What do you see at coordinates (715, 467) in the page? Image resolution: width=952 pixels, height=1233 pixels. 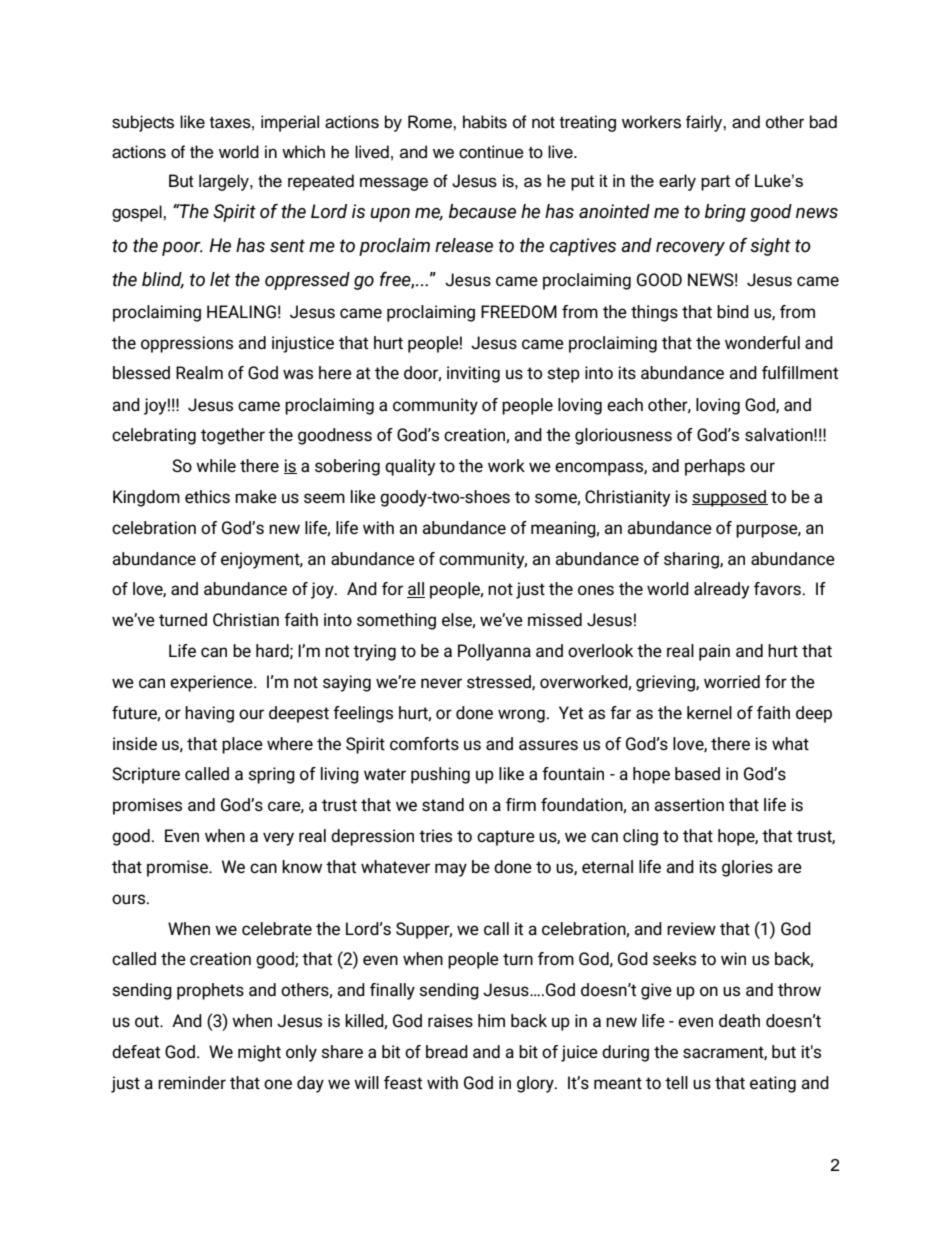 I see `perhaps` at bounding box center [715, 467].
